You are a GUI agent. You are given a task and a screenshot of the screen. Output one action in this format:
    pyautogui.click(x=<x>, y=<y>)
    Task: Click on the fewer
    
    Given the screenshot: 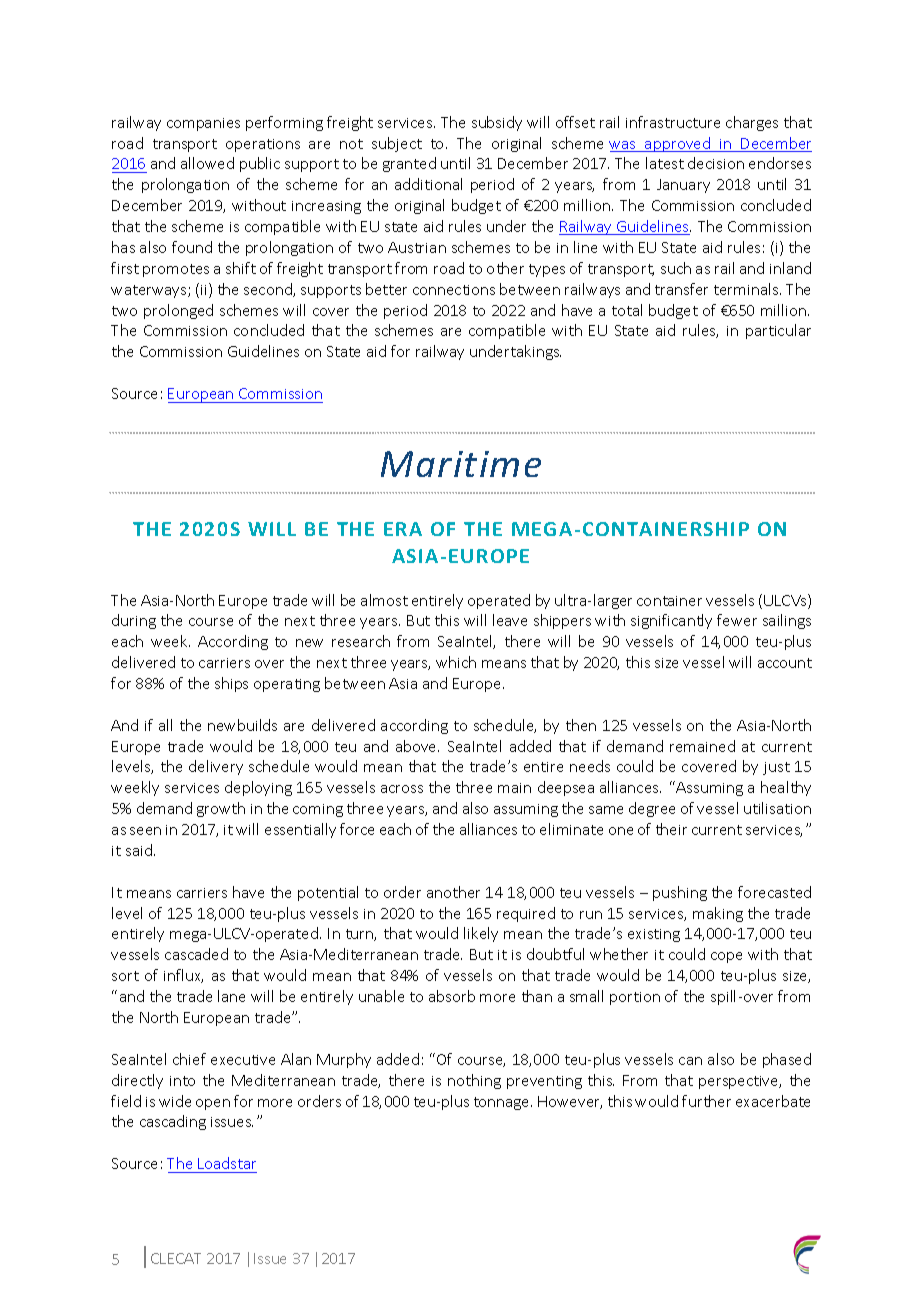 What is the action you would take?
    pyautogui.click(x=737, y=620)
